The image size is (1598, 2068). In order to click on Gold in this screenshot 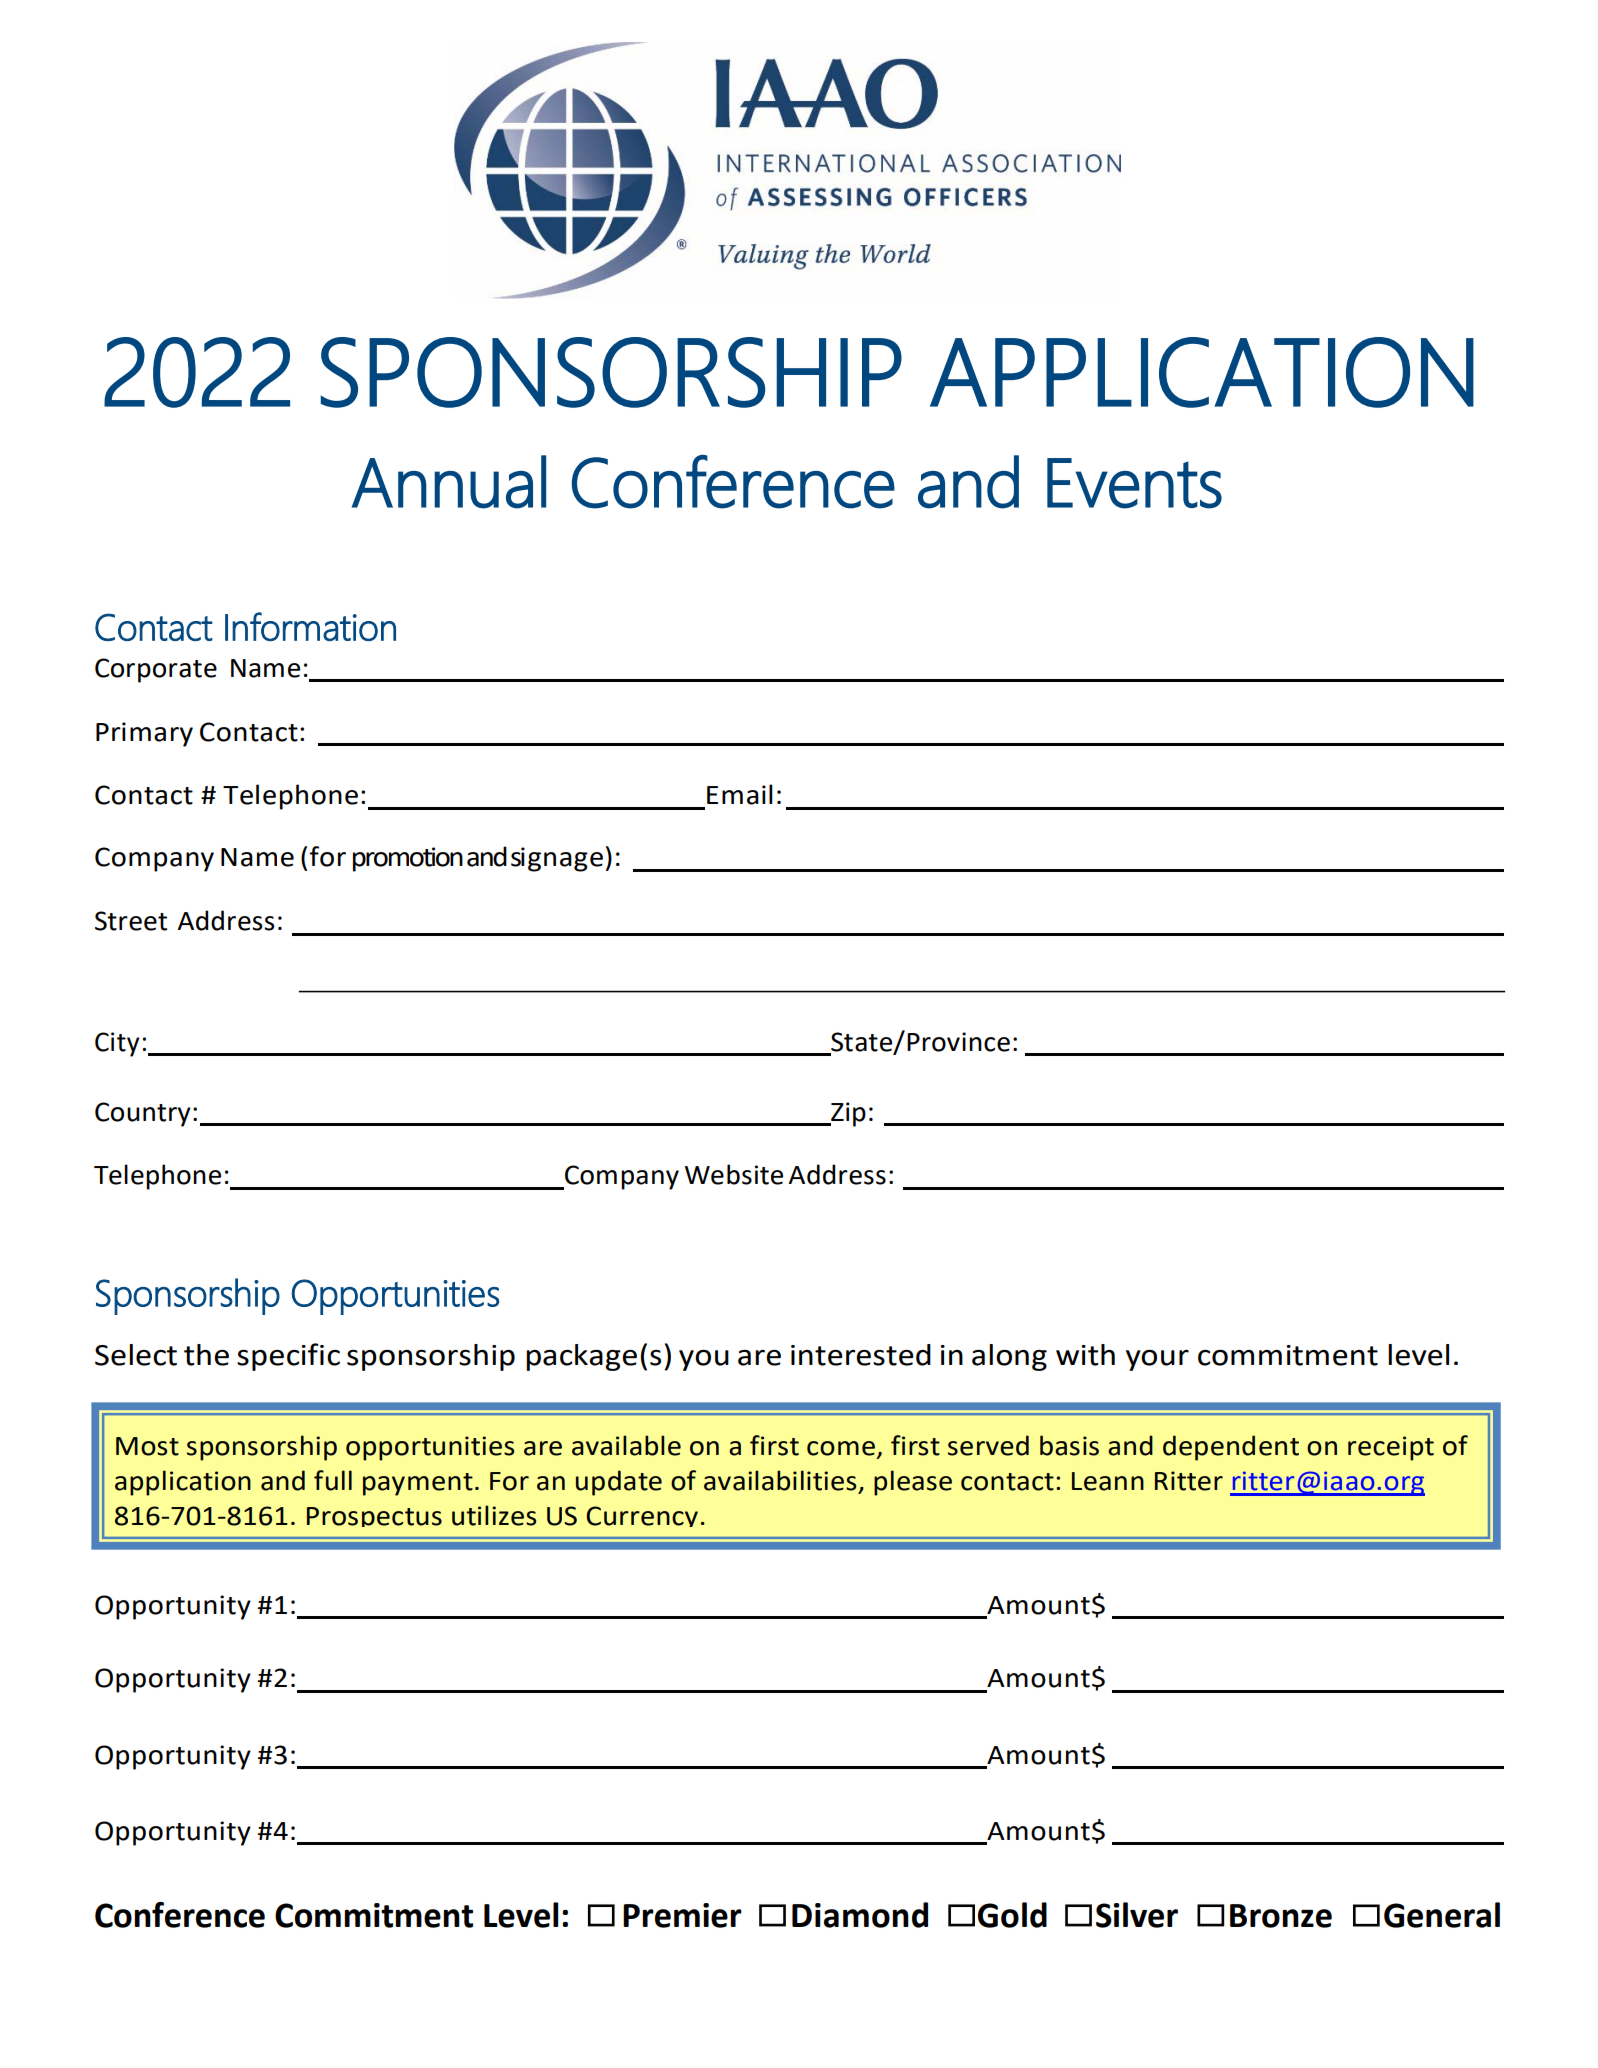, I will do `click(1012, 1915)`.
